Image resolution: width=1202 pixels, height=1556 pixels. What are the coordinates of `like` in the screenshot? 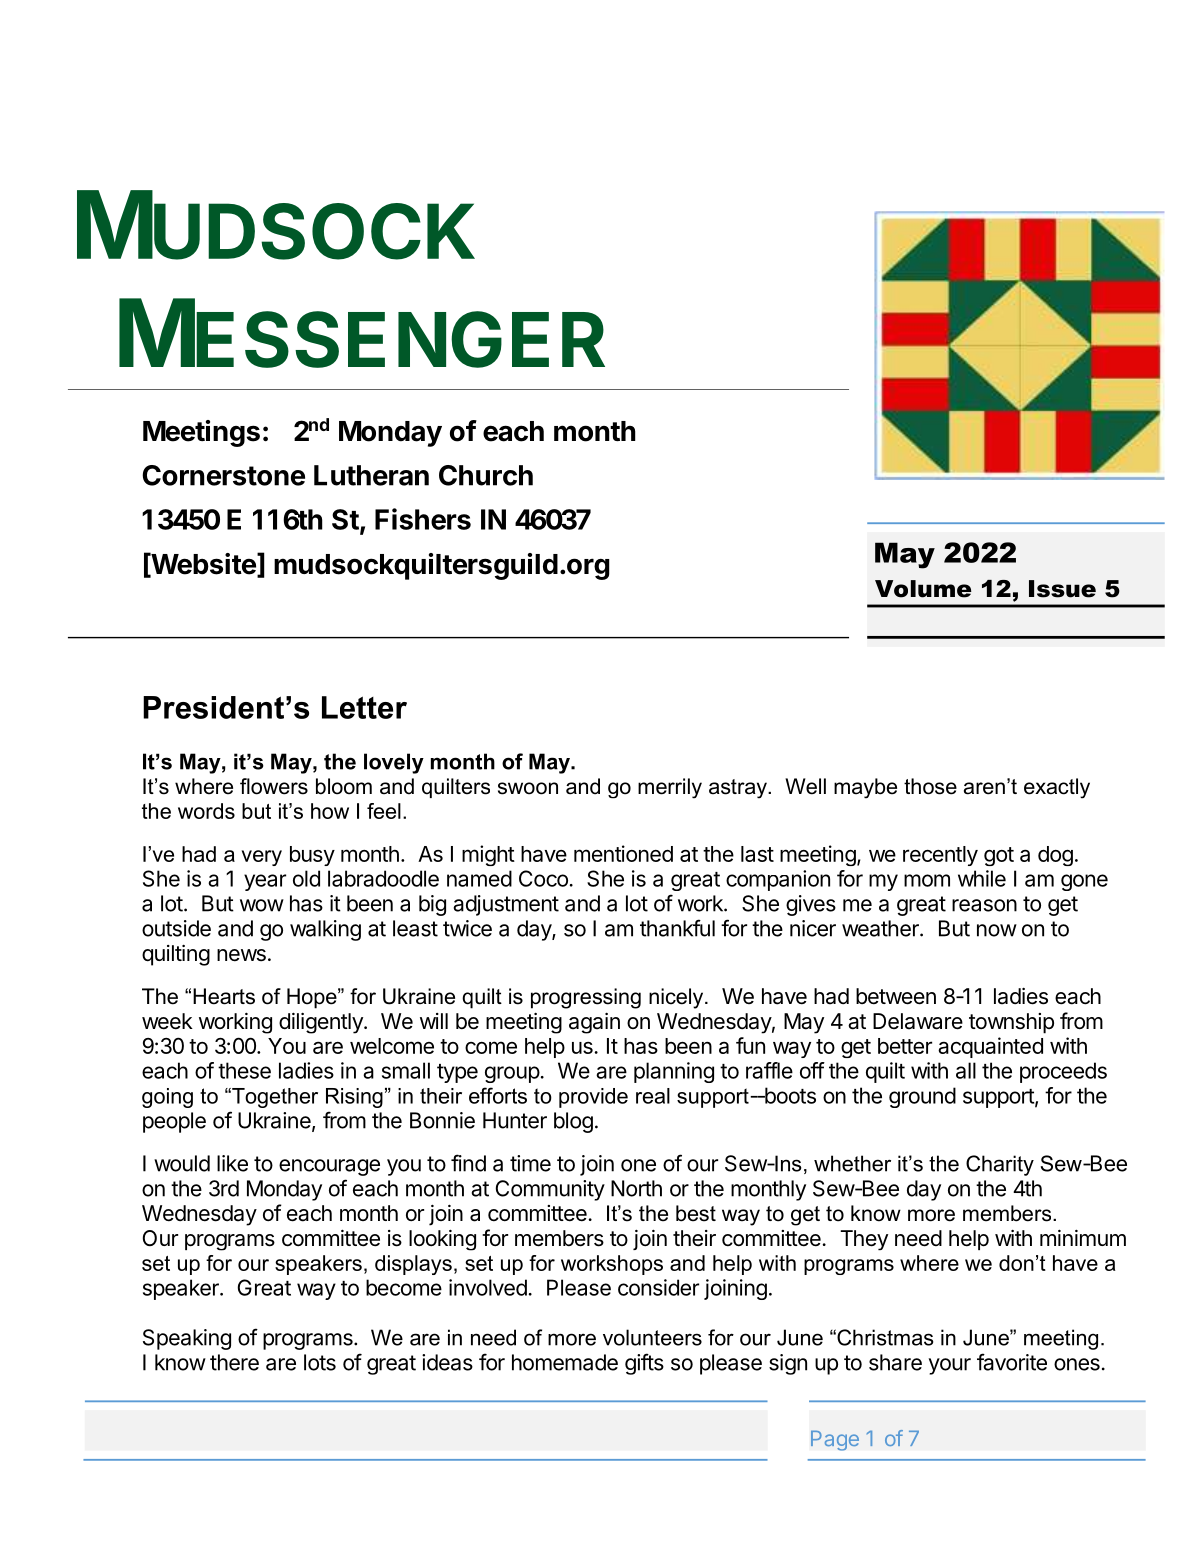 It's located at (232, 1163).
